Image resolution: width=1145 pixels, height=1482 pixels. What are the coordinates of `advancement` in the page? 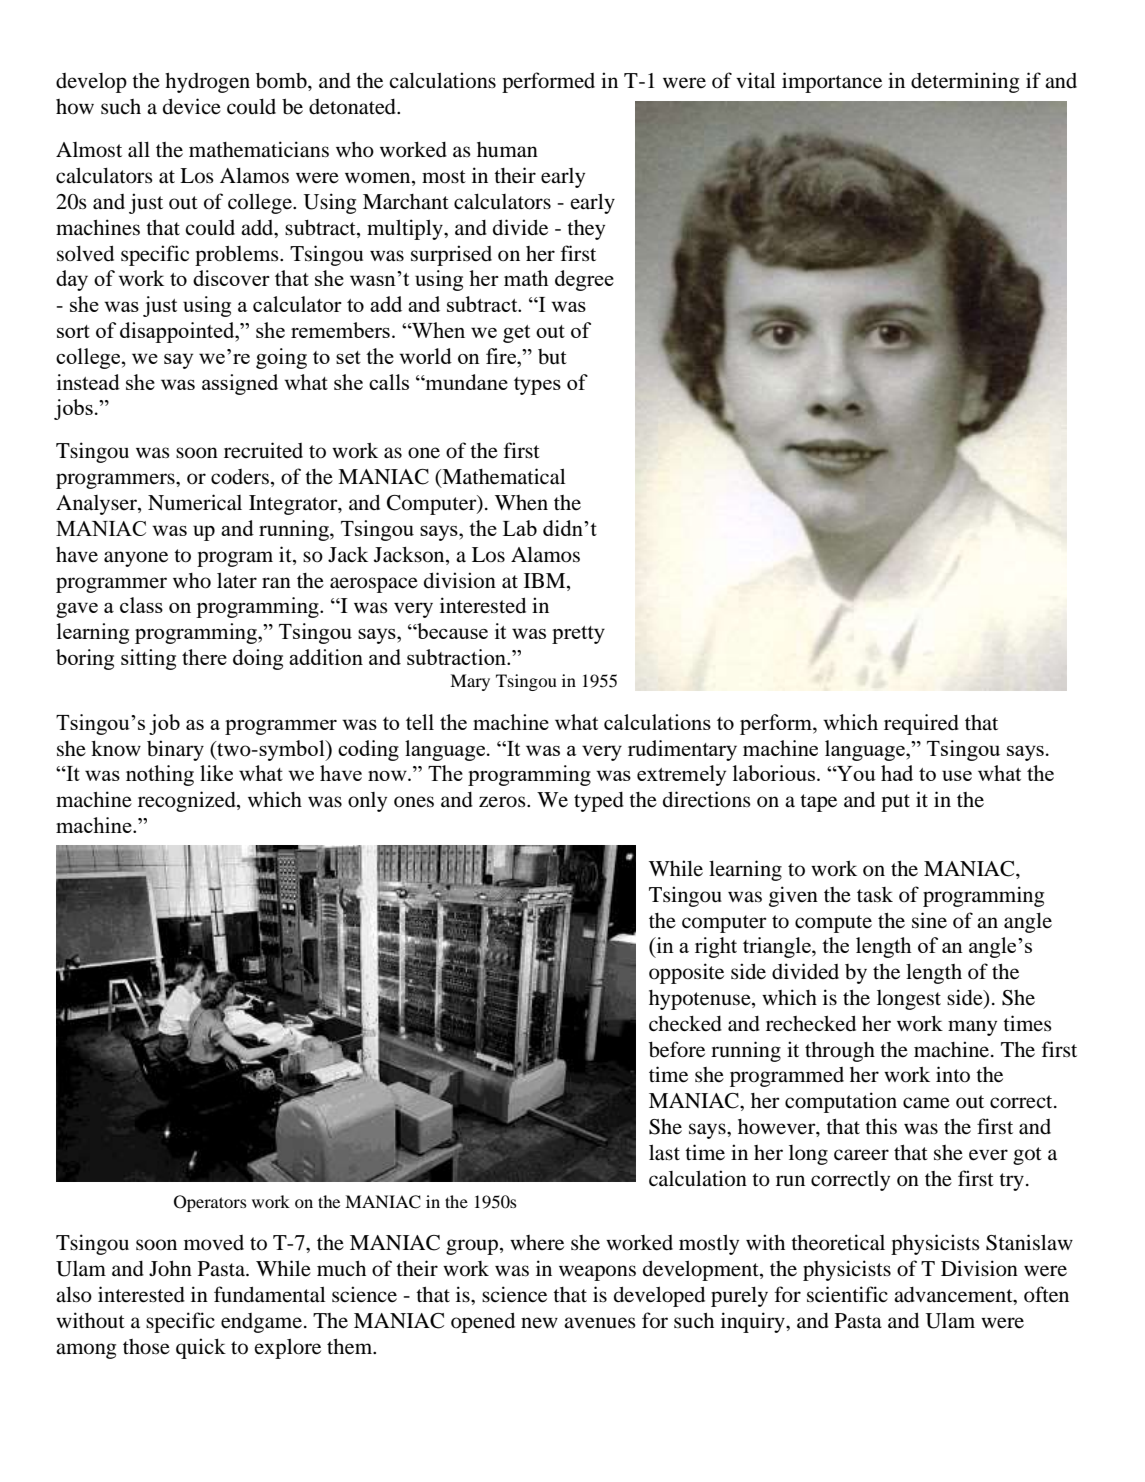 It's located at (954, 1296).
